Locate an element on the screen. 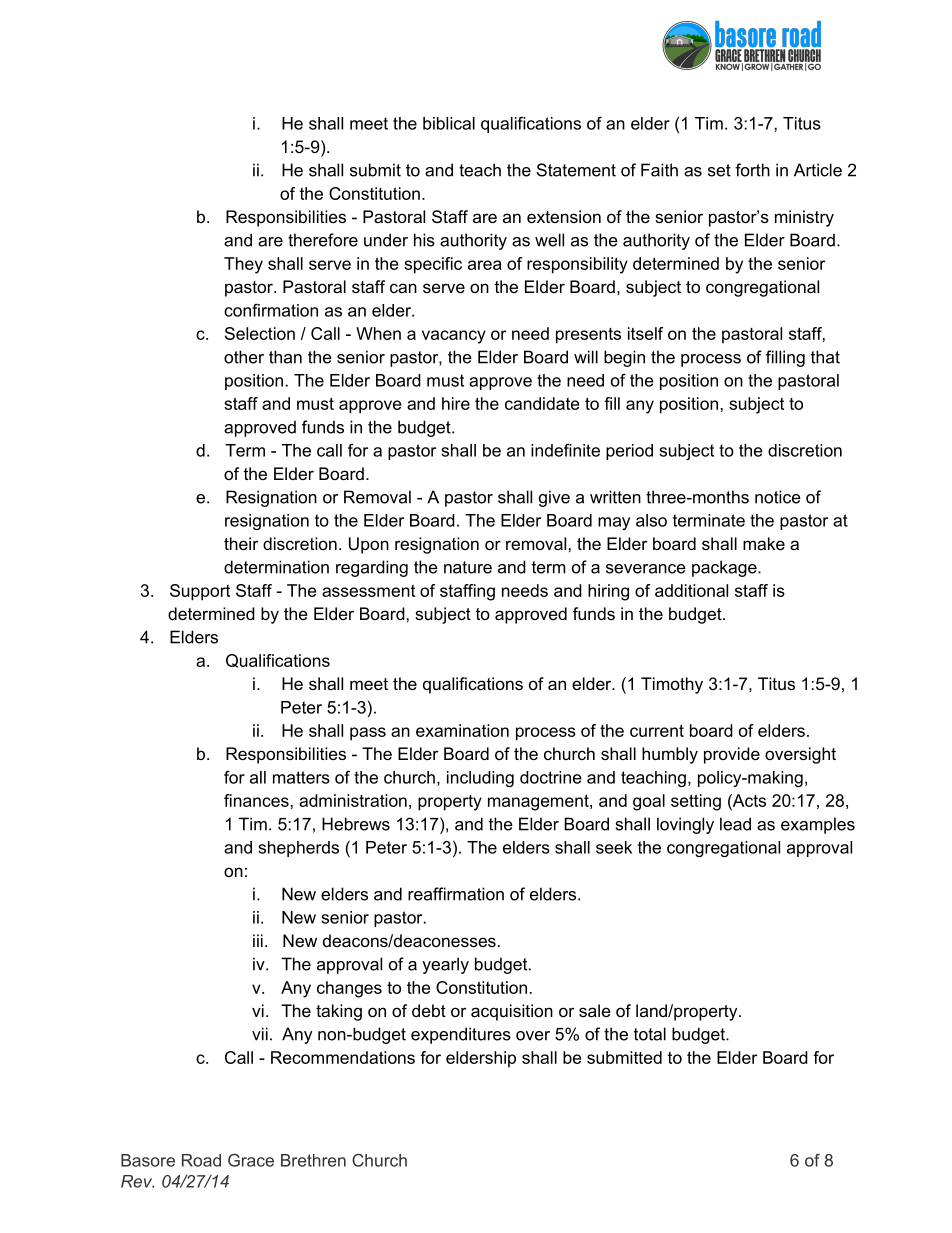 This screenshot has height=1233, width=952. Road is located at coordinates (201, 1160).
